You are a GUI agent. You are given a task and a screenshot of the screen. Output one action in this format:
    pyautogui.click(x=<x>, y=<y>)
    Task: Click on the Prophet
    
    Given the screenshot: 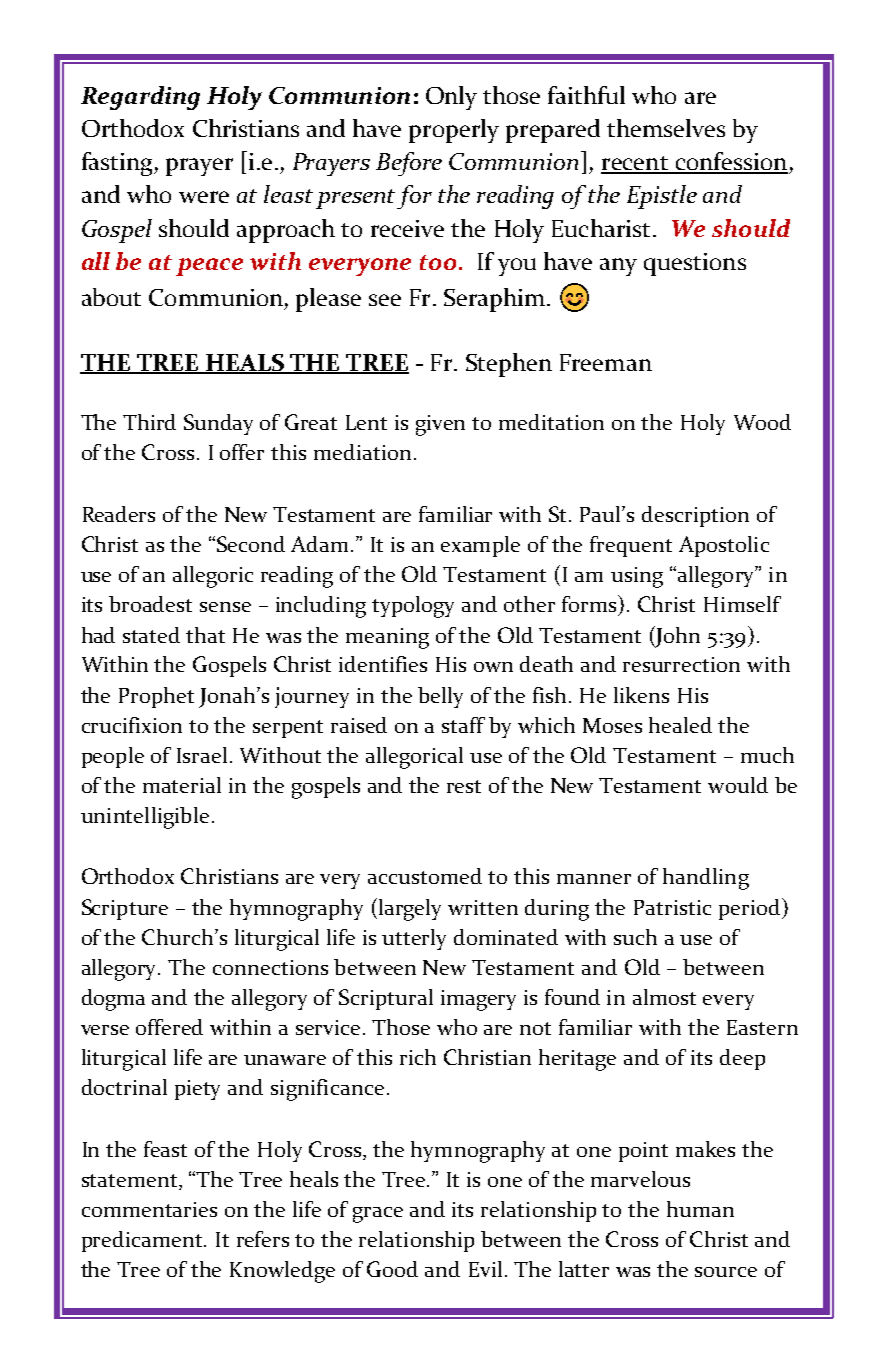 What is the action you would take?
    pyautogui.click(x=156, y=697)
